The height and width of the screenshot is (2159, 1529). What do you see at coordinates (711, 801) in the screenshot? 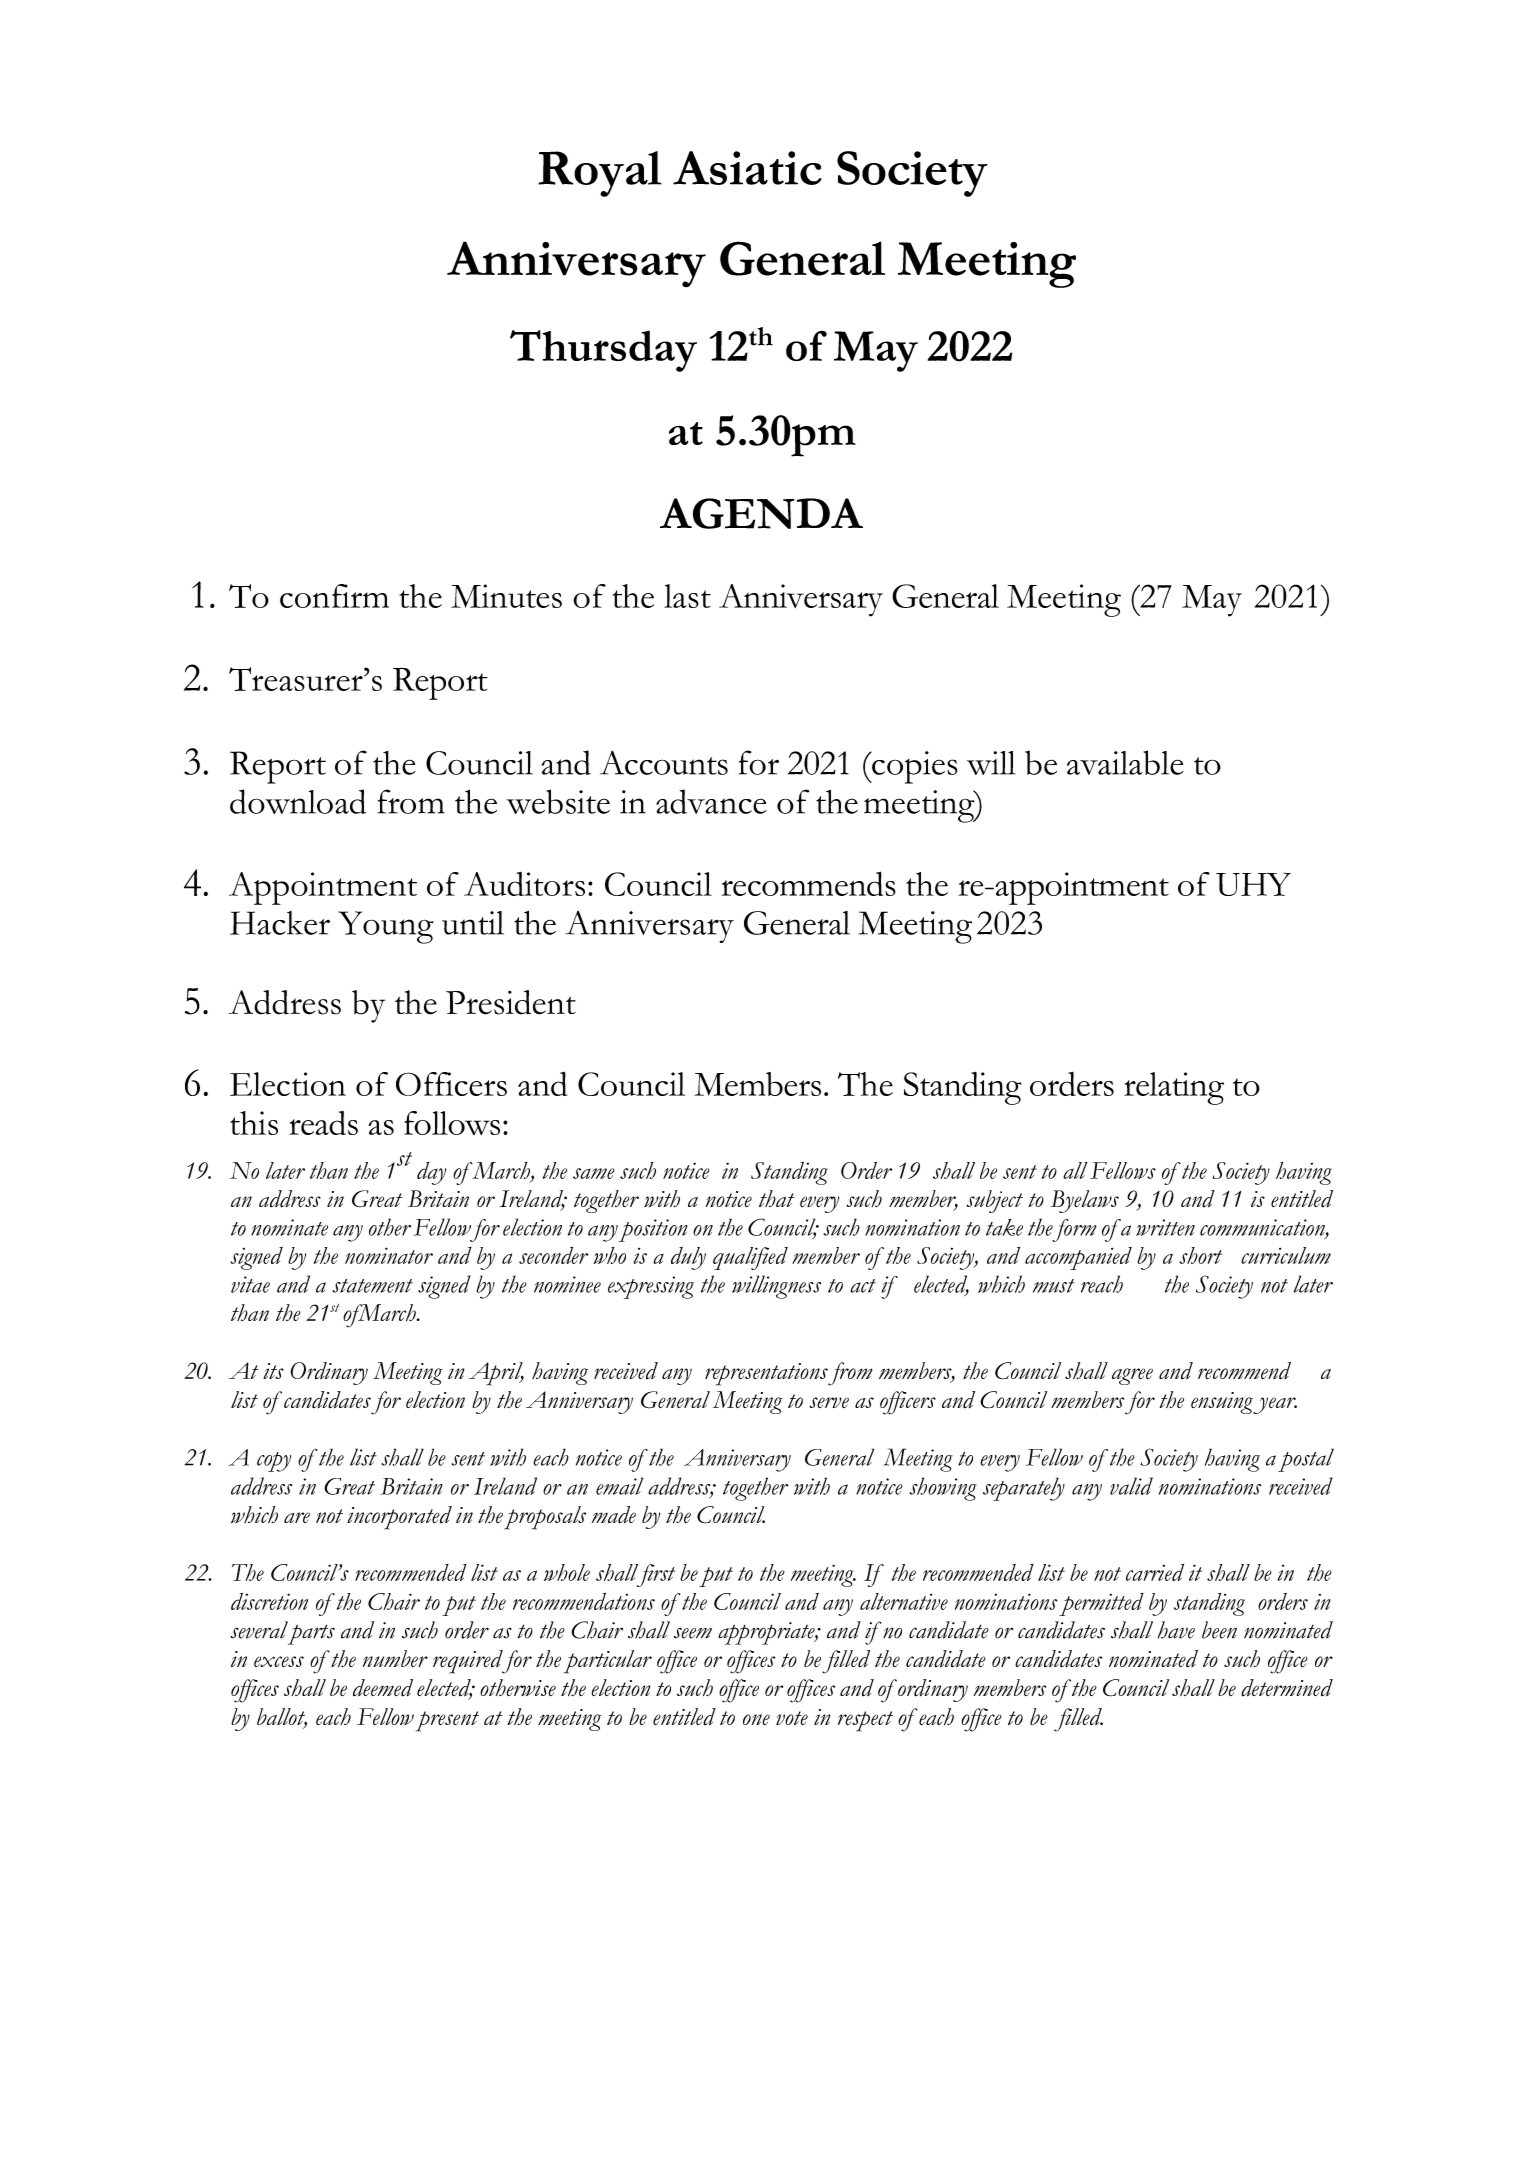
I see `advance` at bounding box center [711, 801].
